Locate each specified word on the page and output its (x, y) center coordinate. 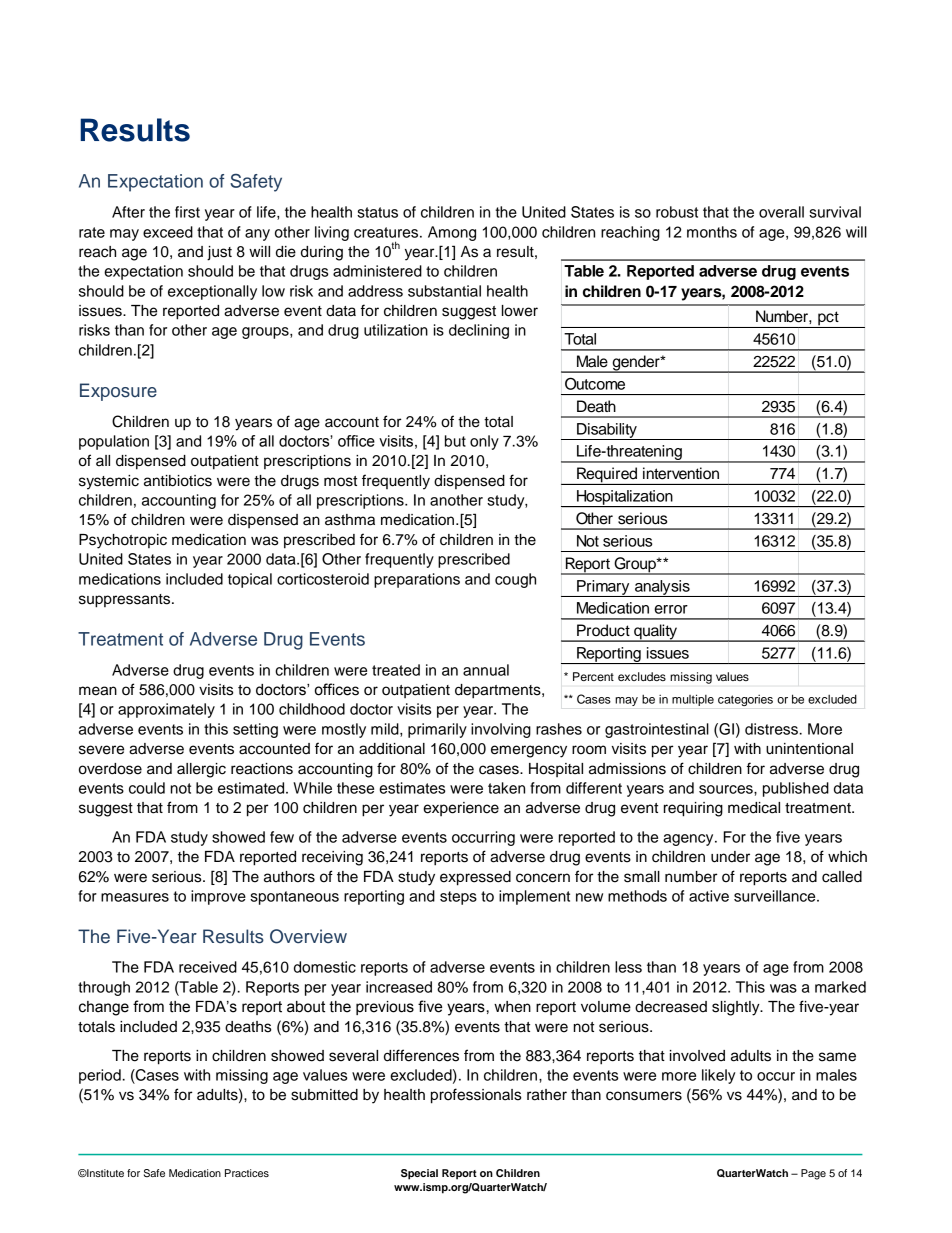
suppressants (126, 601)
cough (515, 580)
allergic (201, 770)
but (455, 441)
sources (727, 789)
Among (452, 233)
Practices (247, 1173)
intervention (681, 473)
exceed (168, 232)
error (671, 609)
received (208, 967)
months (712, 232)
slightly (737, 1008)
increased (399, 987)
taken (506, 788)
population (114, 442)
